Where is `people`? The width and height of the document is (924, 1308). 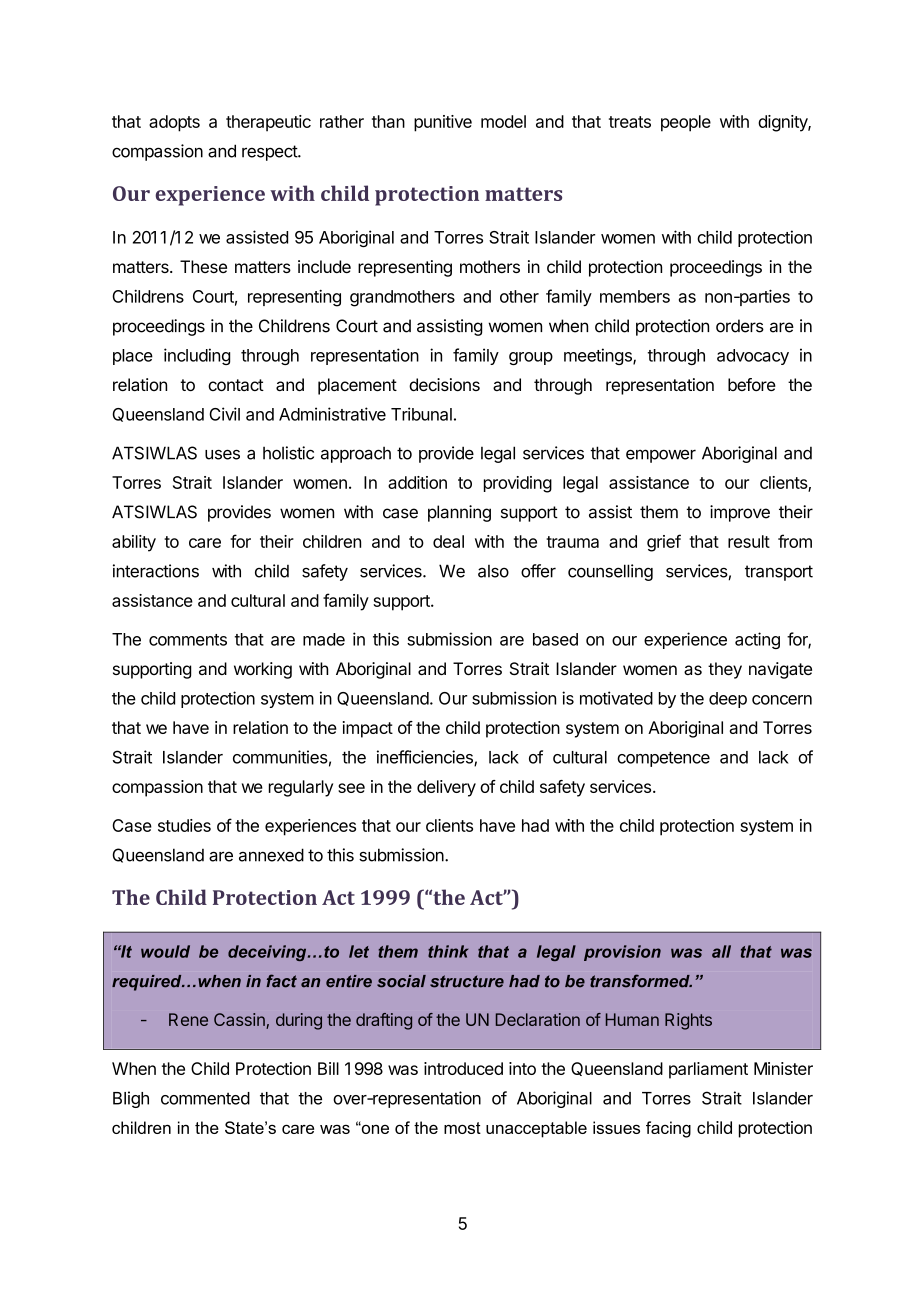
people is located at coordinates (686, 123).
